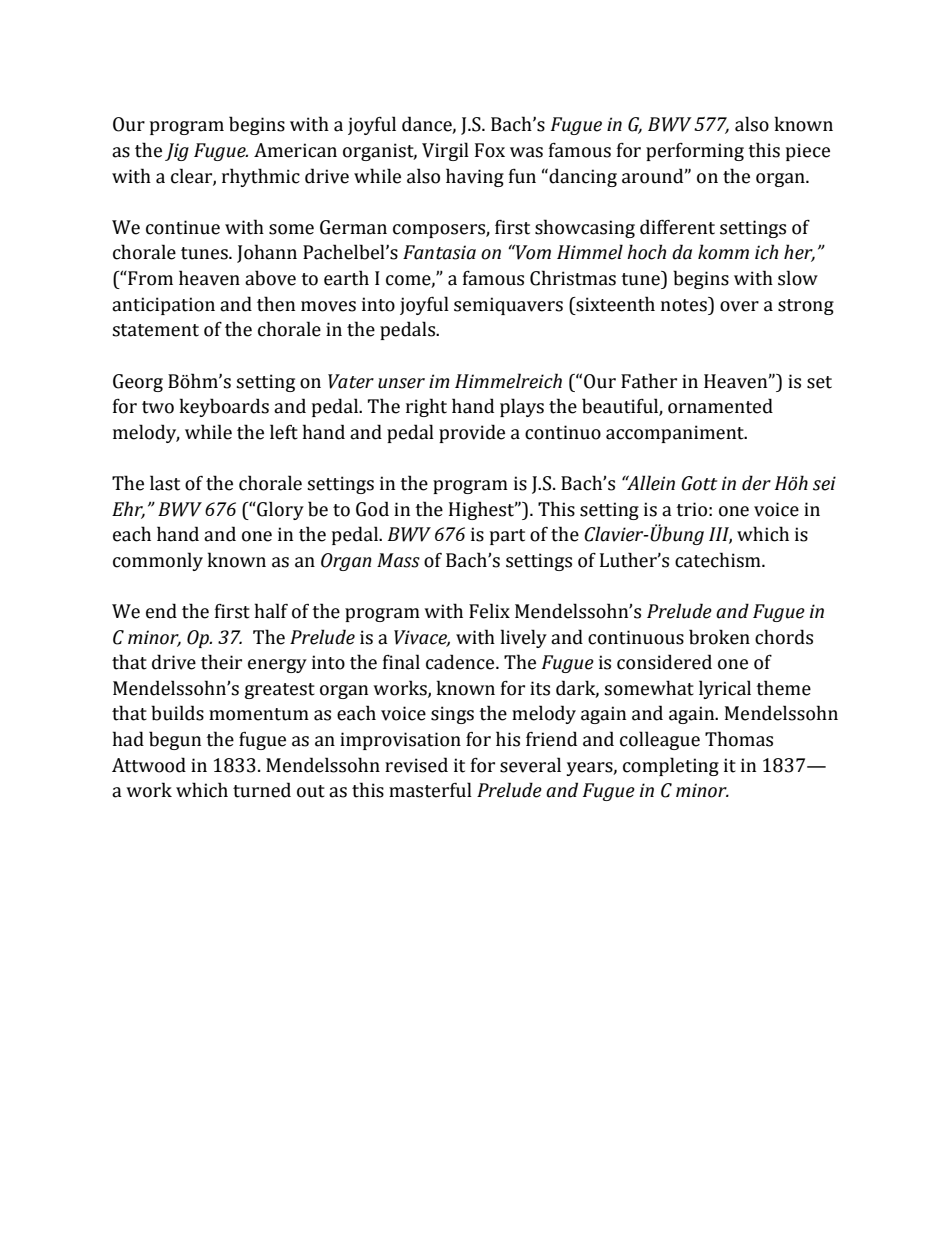 This image has height=1233, width=952. Describe the element at coordinates (472, 433) in the image. I see `provide` at that location.
